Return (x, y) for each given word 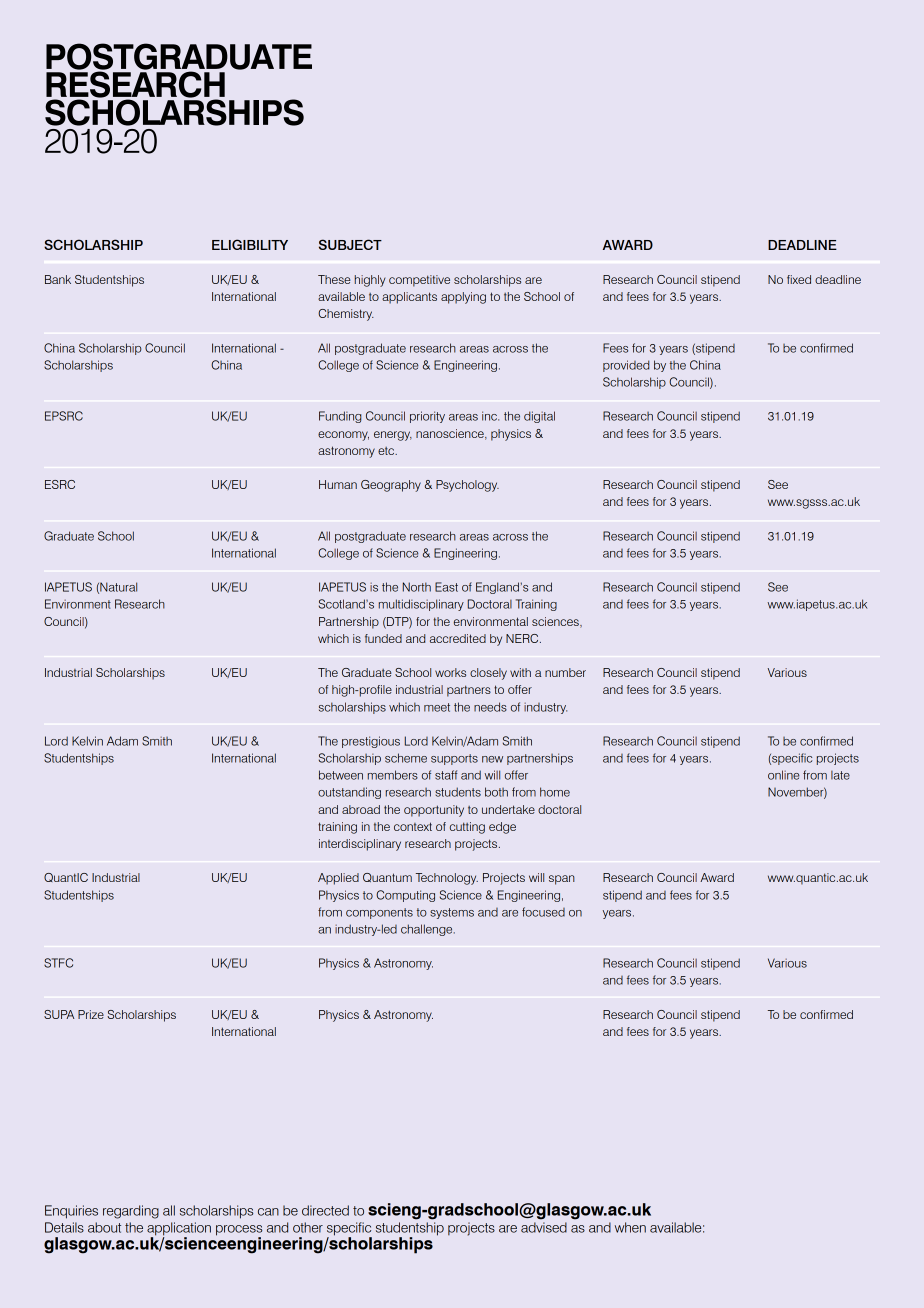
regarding (131, 1212)
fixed (799, 279)
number (565, 672)
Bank (58, 279)
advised (544, 1227)
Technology (447, 879)
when (630, 1227)
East (446, 587)
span (562, 880)
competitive (419, 281)
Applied (338, 879)
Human (338, 484)
